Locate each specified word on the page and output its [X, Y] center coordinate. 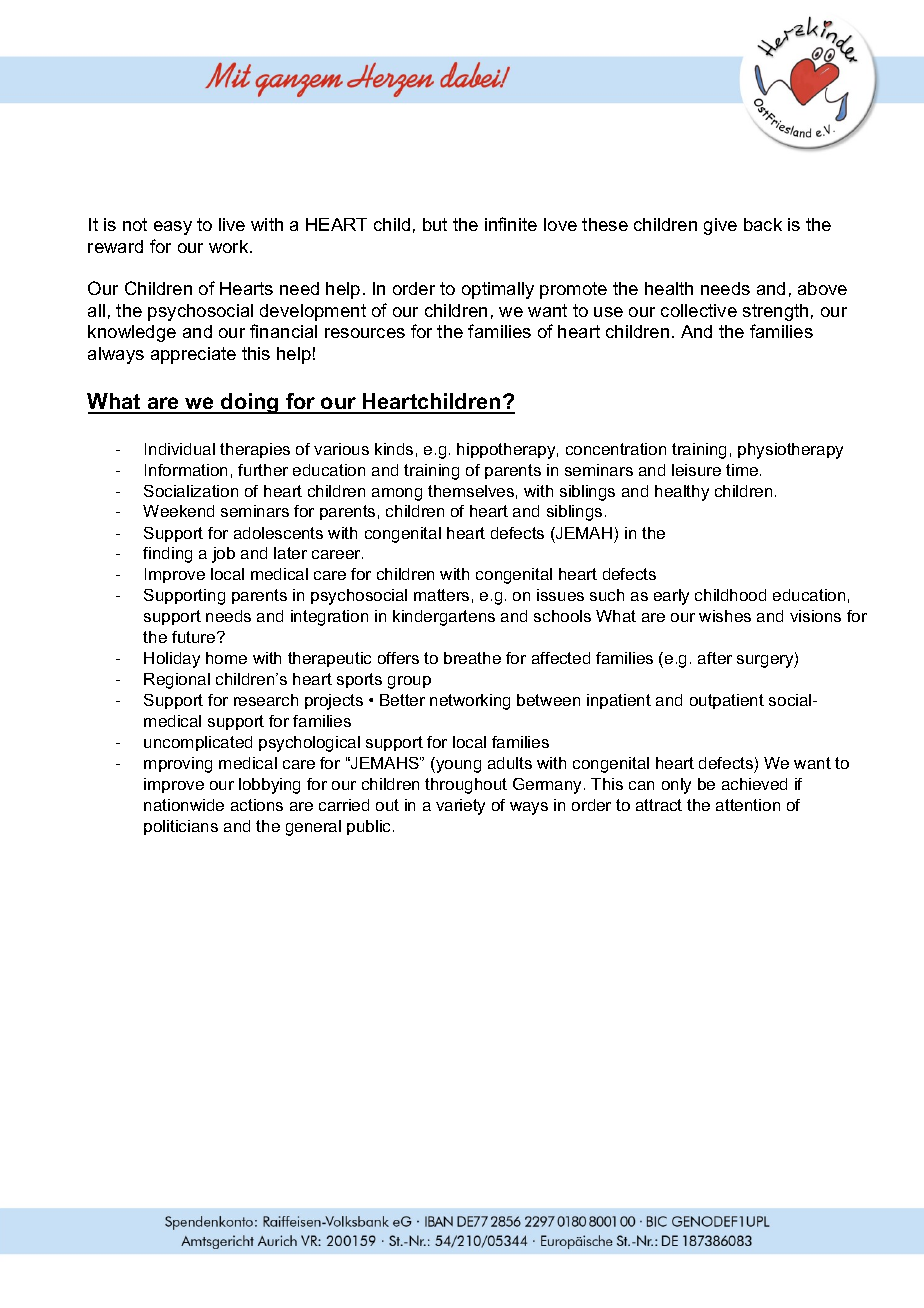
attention [748, 805]
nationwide [184, 805]
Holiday [172, 660]
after [715, 658]
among [397, 494]
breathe [472, 658]
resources [365, 333]
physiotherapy [790, 451]
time [743, 470]
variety [460, 807]
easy [173, 228]
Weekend [178, 511]
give [720, 226]
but [435, 224]
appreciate [193, 355]
